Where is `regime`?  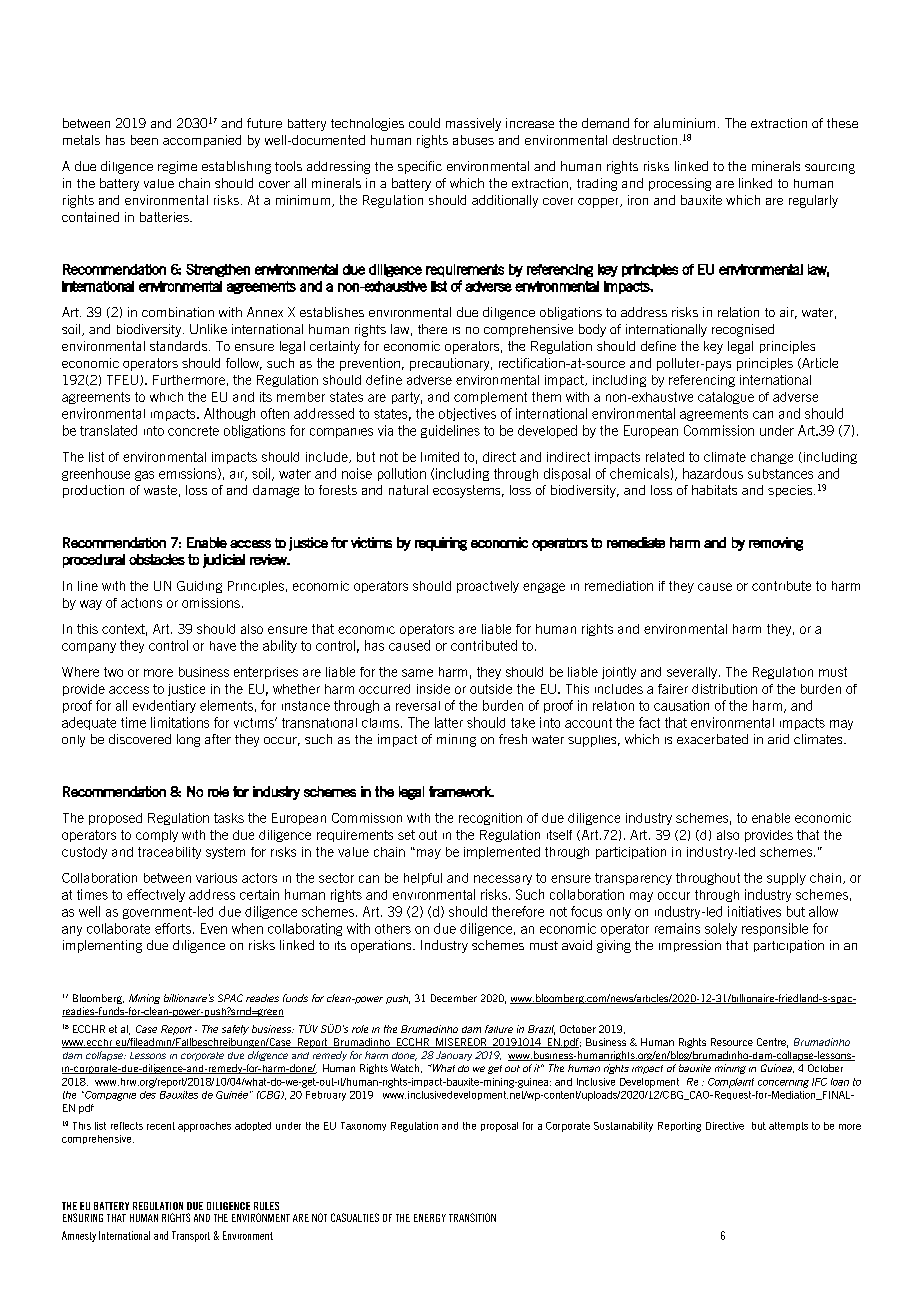
regime is located at coordinates (177, 167).
